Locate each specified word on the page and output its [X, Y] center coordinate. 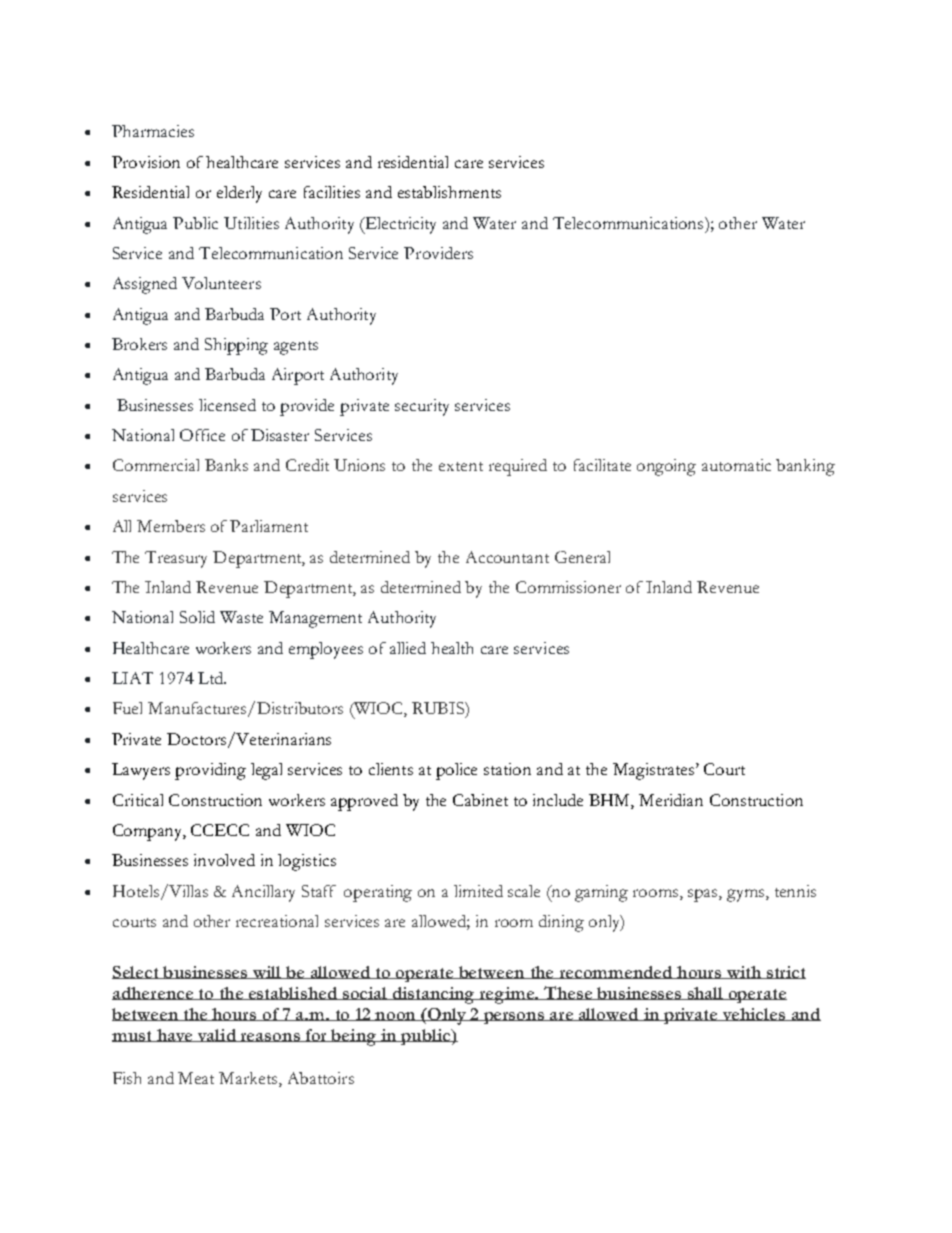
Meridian [671, 800]
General [582, 557]
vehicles [753, 1014]
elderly [239, 194]
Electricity [399, 225]
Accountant [507, 557]
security [422, 407]
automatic [736, 465]
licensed [227, 405]
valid [216, 1035]
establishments [449, 192]
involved [224, 860]
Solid [197, 617]
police [456, 771]
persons [513, 1018]
